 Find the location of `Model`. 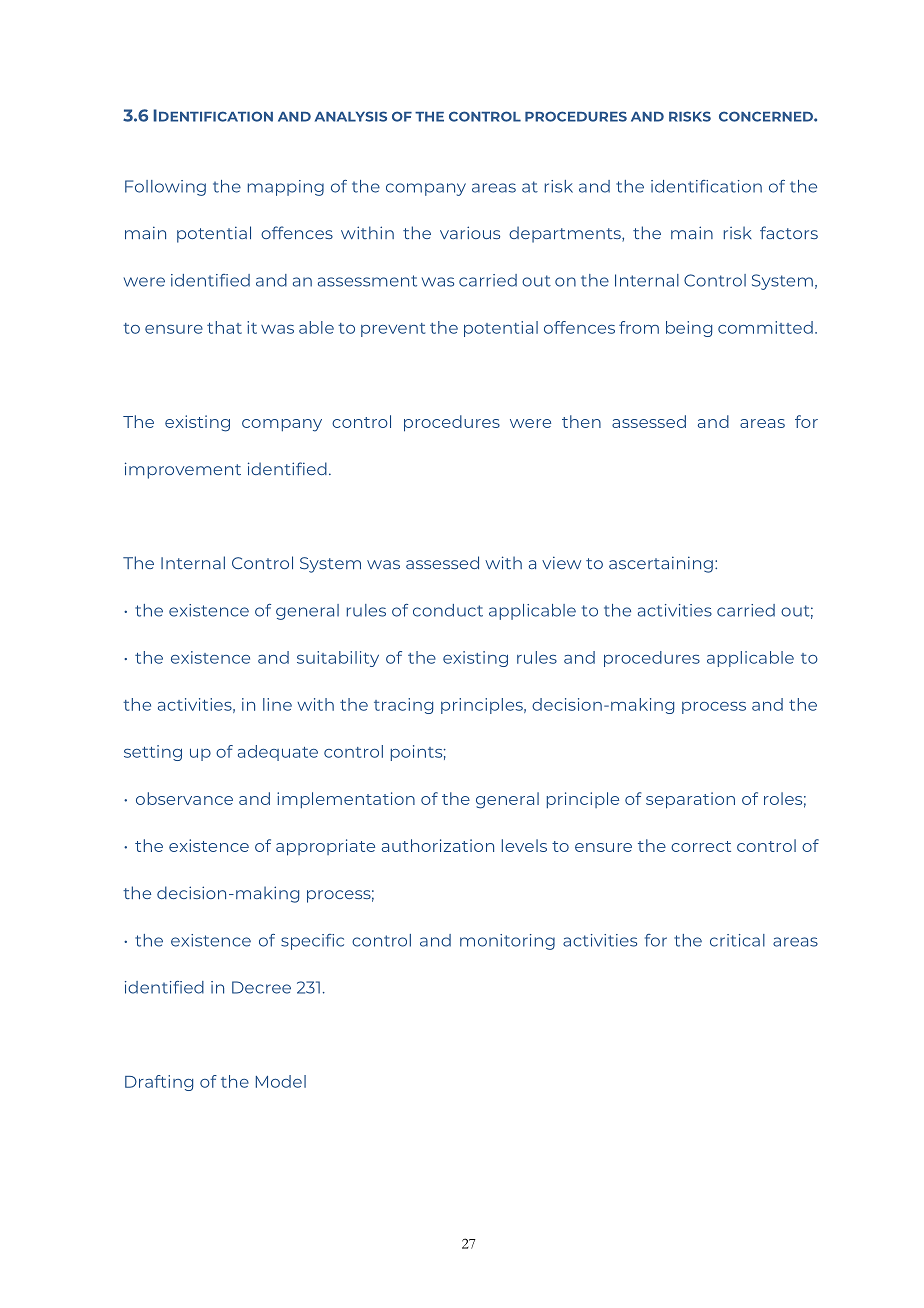

Model is located at coordinates (281, 1081).
